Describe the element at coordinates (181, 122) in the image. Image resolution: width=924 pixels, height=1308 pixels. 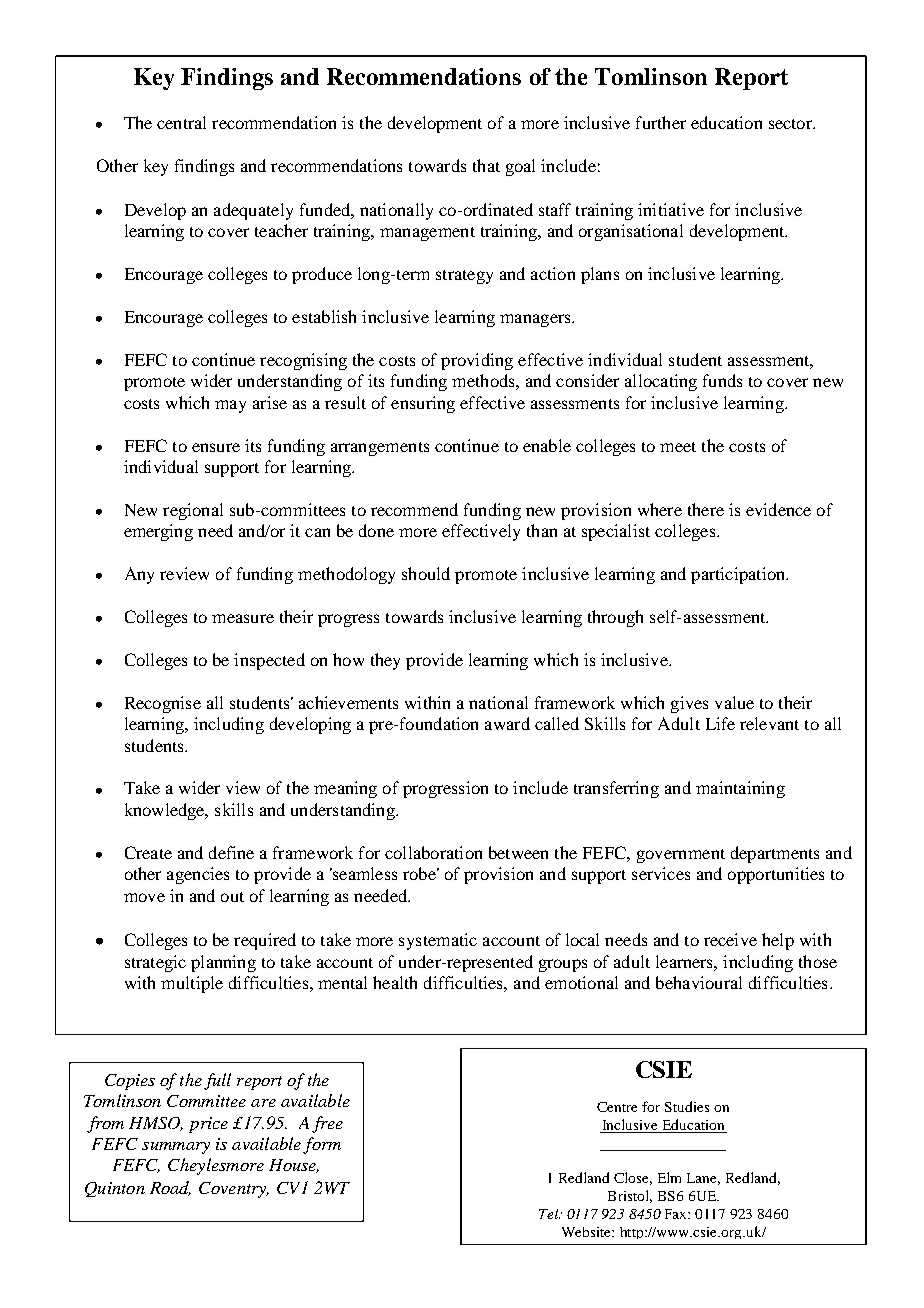
I see `central` at that location.
